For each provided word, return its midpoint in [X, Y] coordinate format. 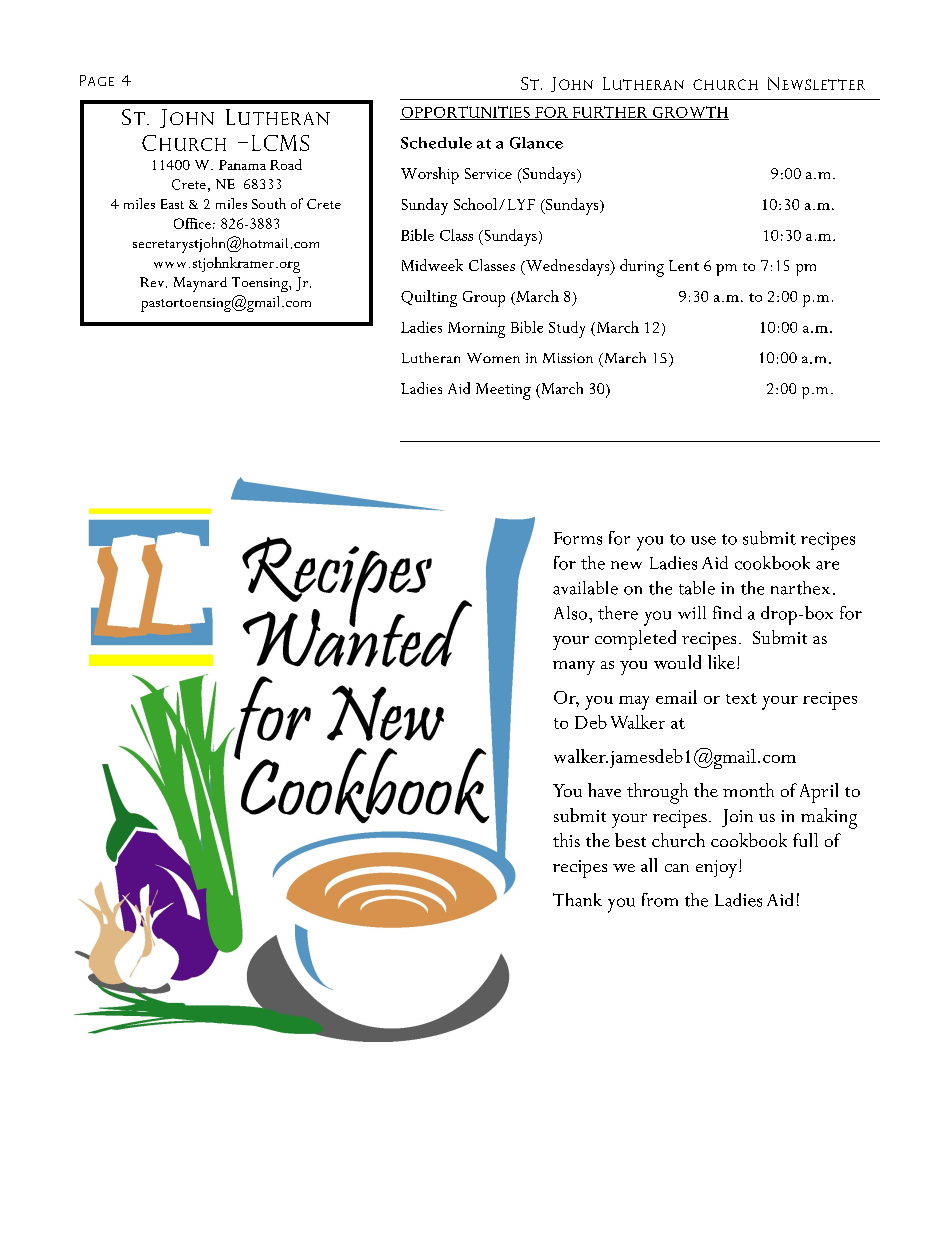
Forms [578, 538]
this [566, 840]
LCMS [280, 143]
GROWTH [689, 113]
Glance [536, 143]
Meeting [503, 391]
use [703, 540]
